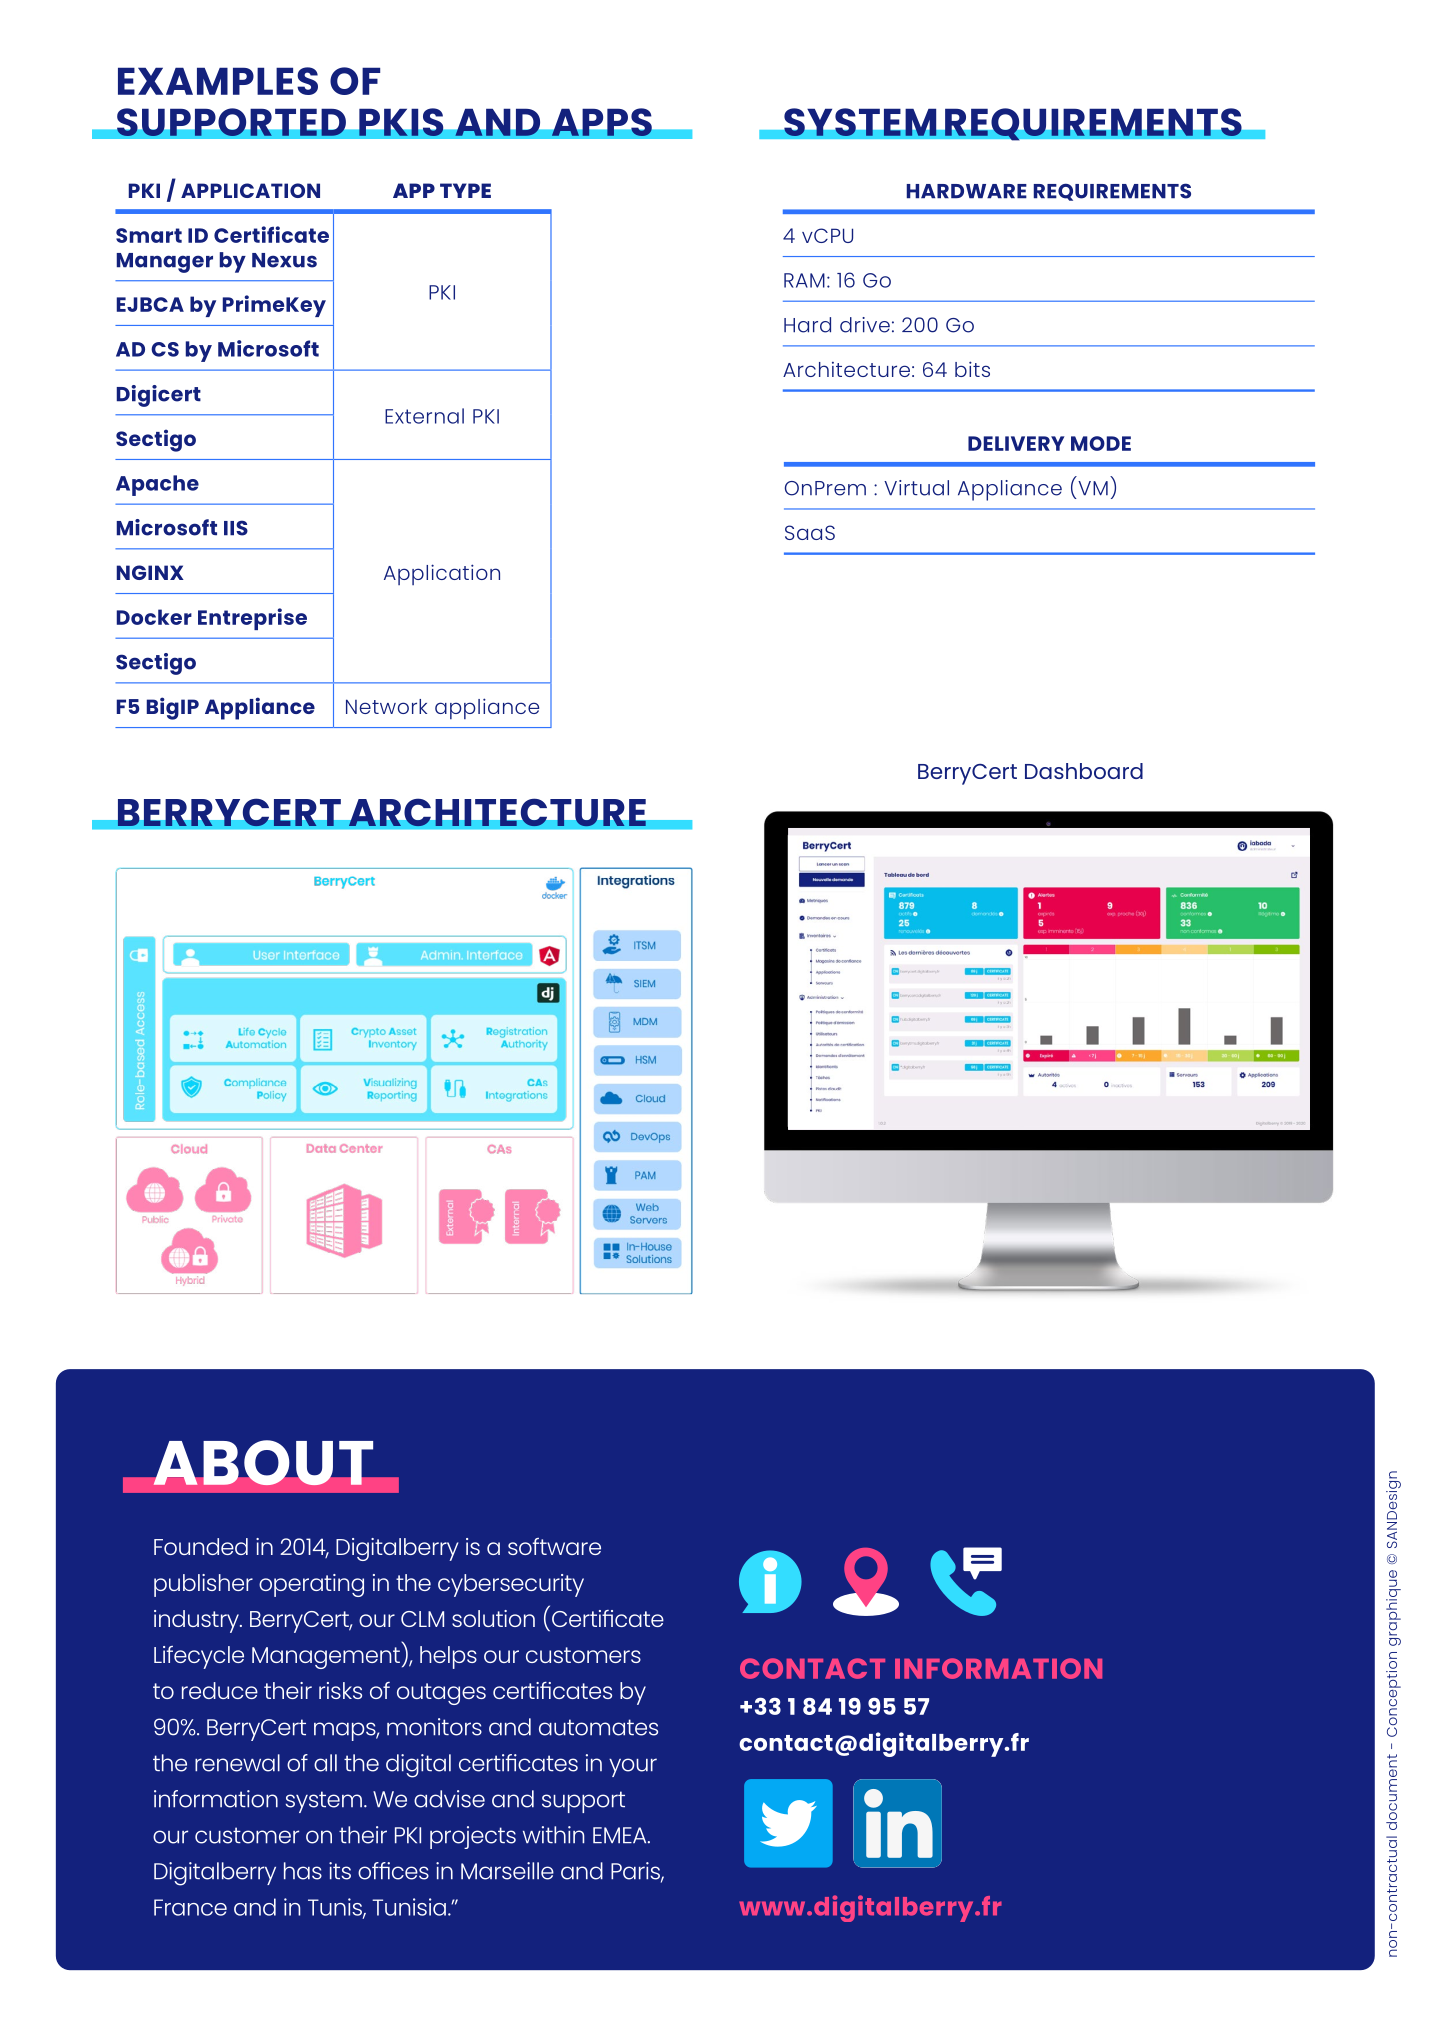  I want to click on DELIVERY, so click(1016, 443).
